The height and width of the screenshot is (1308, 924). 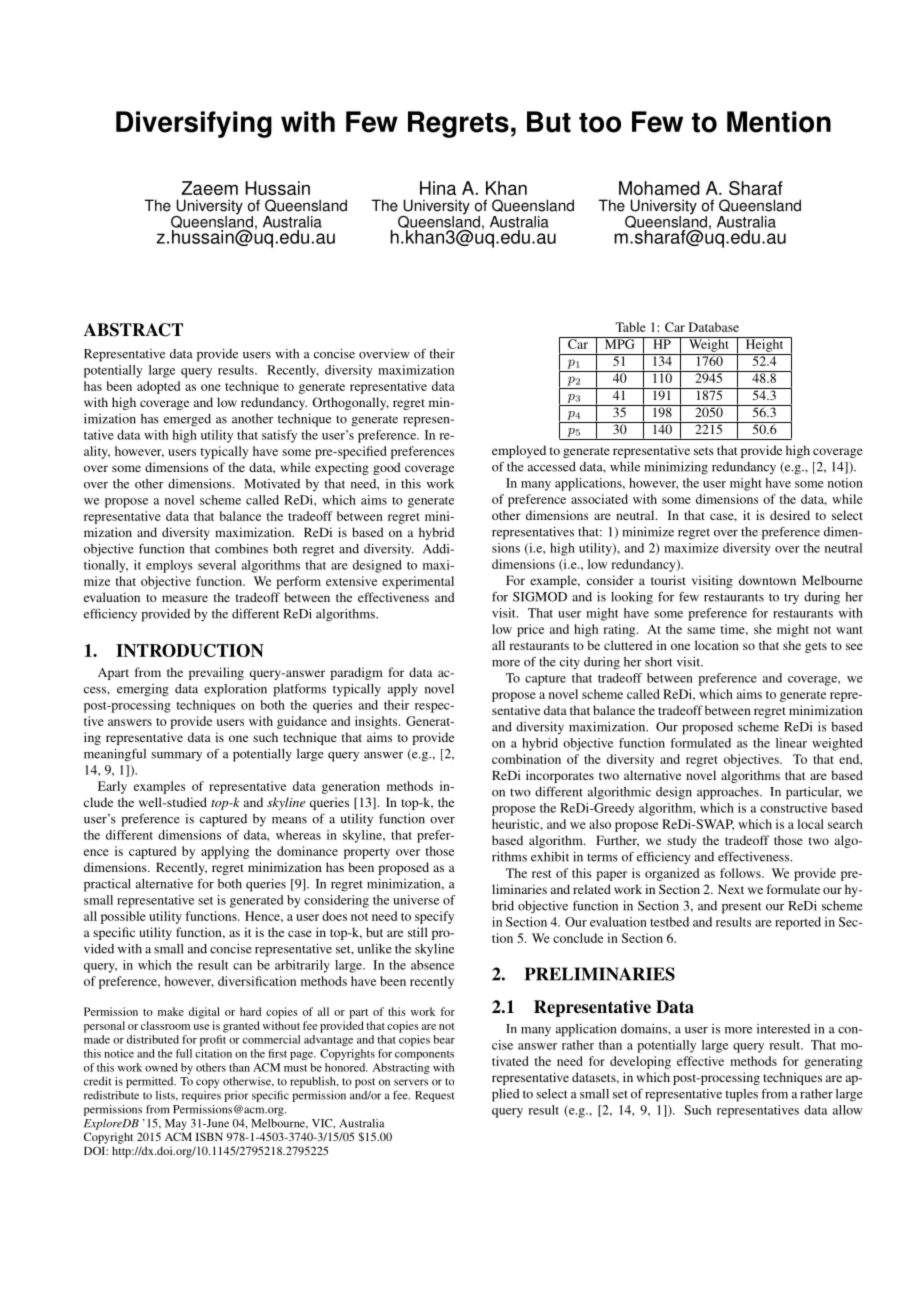 I want to click on requires, so click(x=201, y=1096).
